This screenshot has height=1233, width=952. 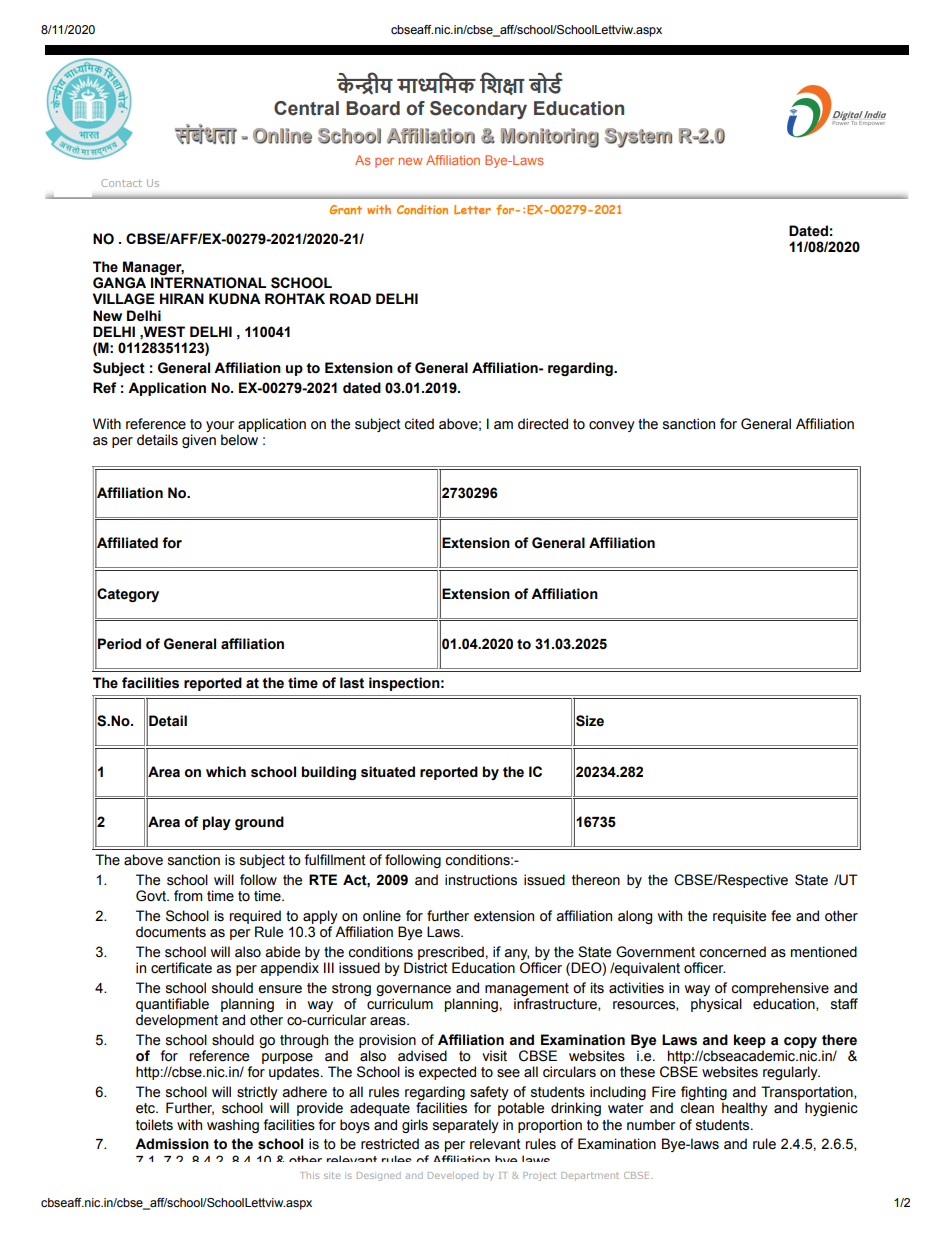 What do you see at coordinates (638, 138) in the screenshot?
I see `System` at bounding box center [638, 138].
